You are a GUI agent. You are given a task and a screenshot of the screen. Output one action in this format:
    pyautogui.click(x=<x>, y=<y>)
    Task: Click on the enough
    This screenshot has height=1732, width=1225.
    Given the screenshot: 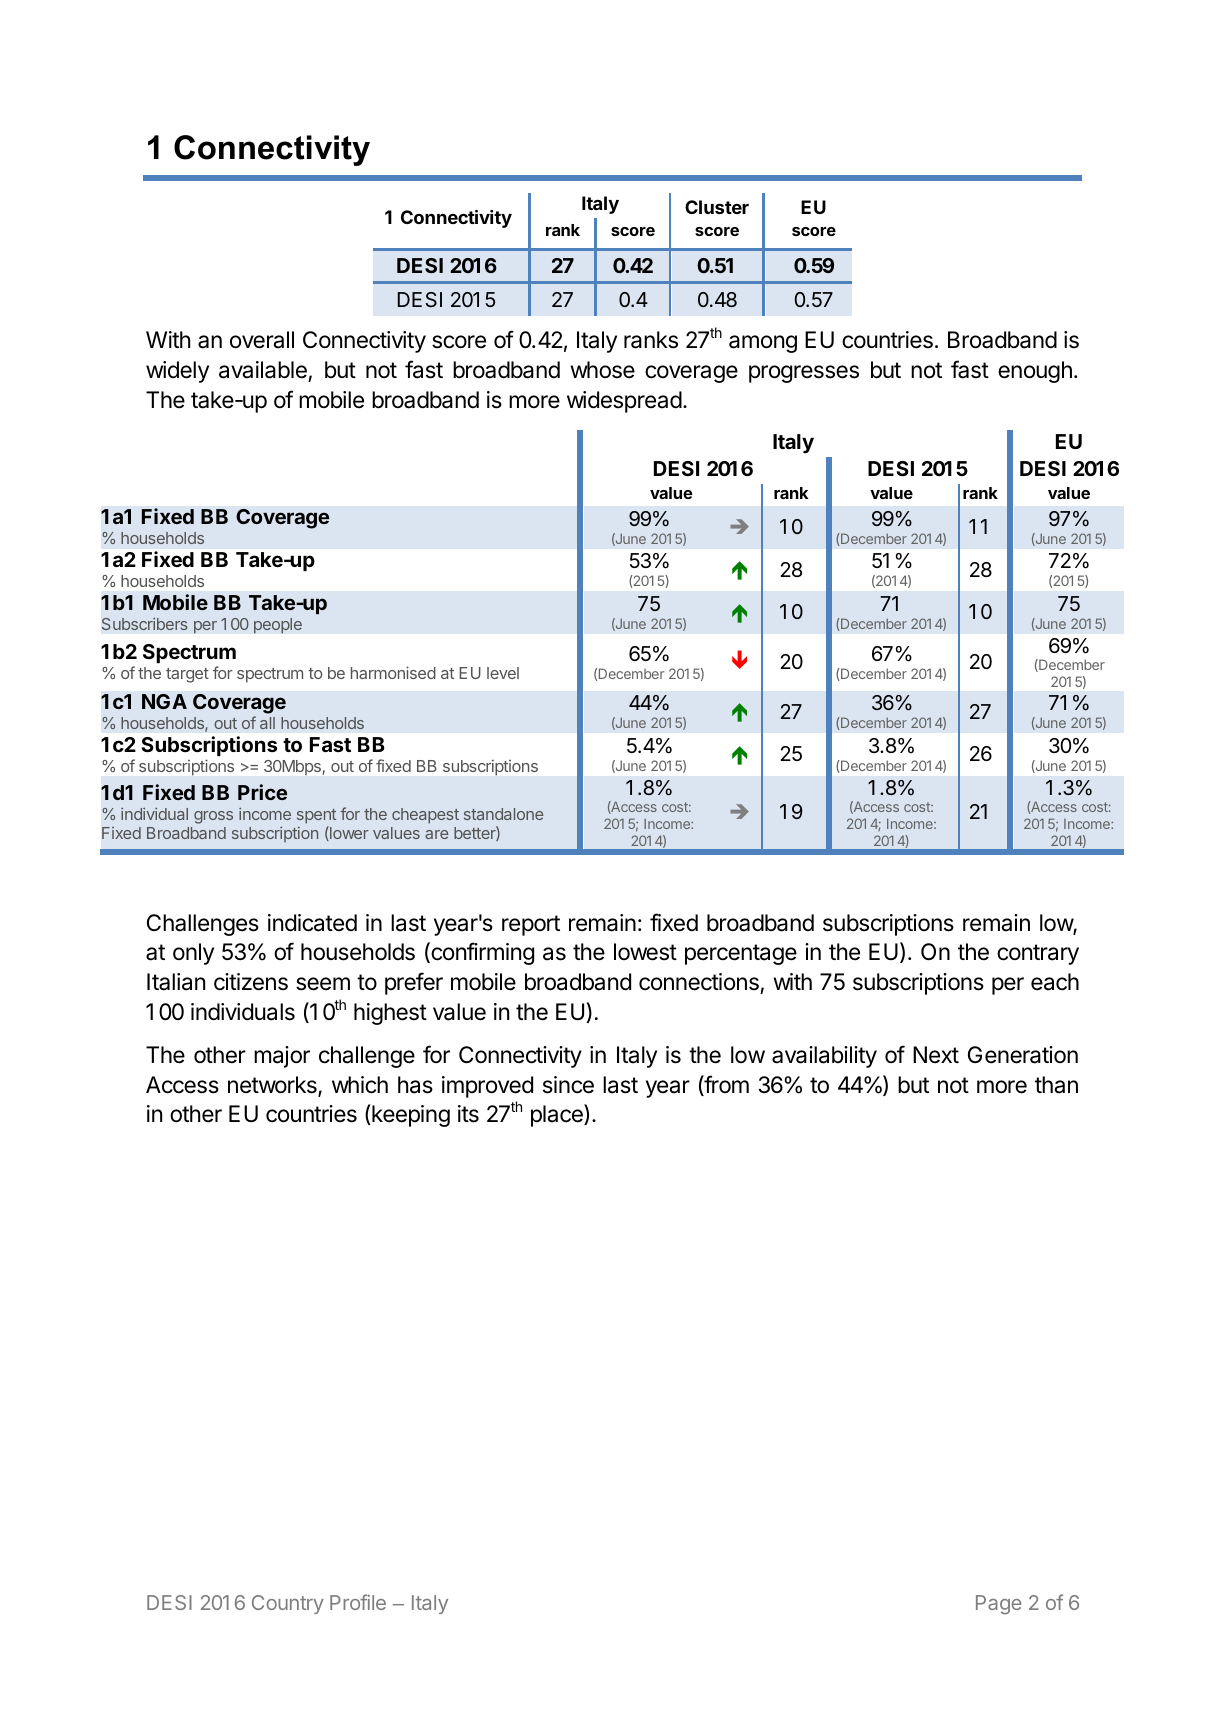 What is the action you would take?
    pyautogui.click(x=1035, y=372)
